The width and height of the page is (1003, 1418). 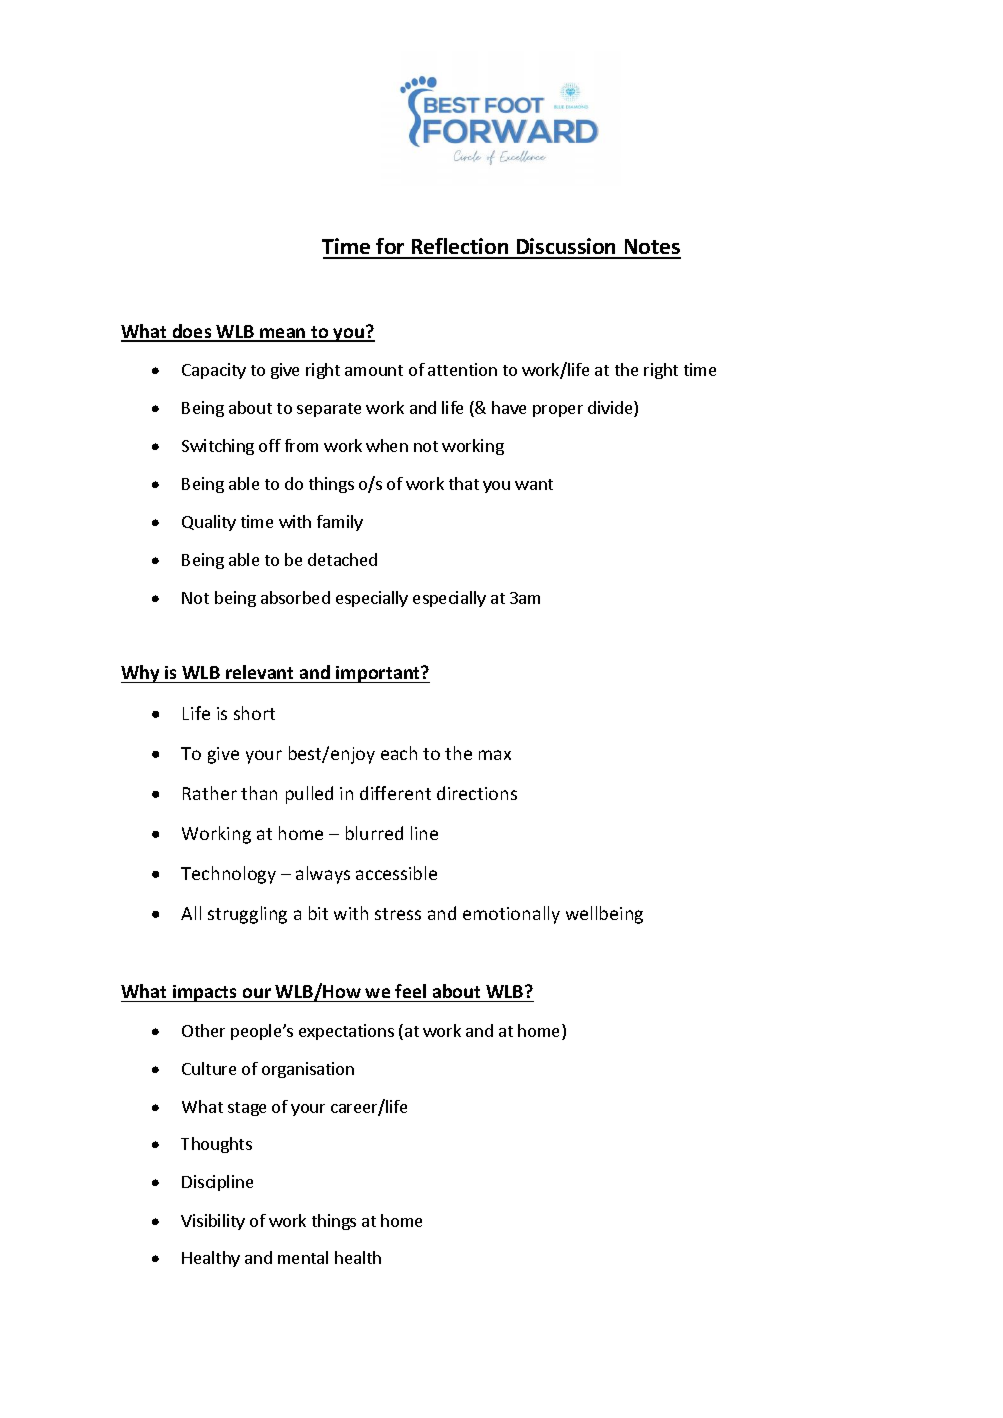 I want to click on Other, so click(x=203, y=1030).
